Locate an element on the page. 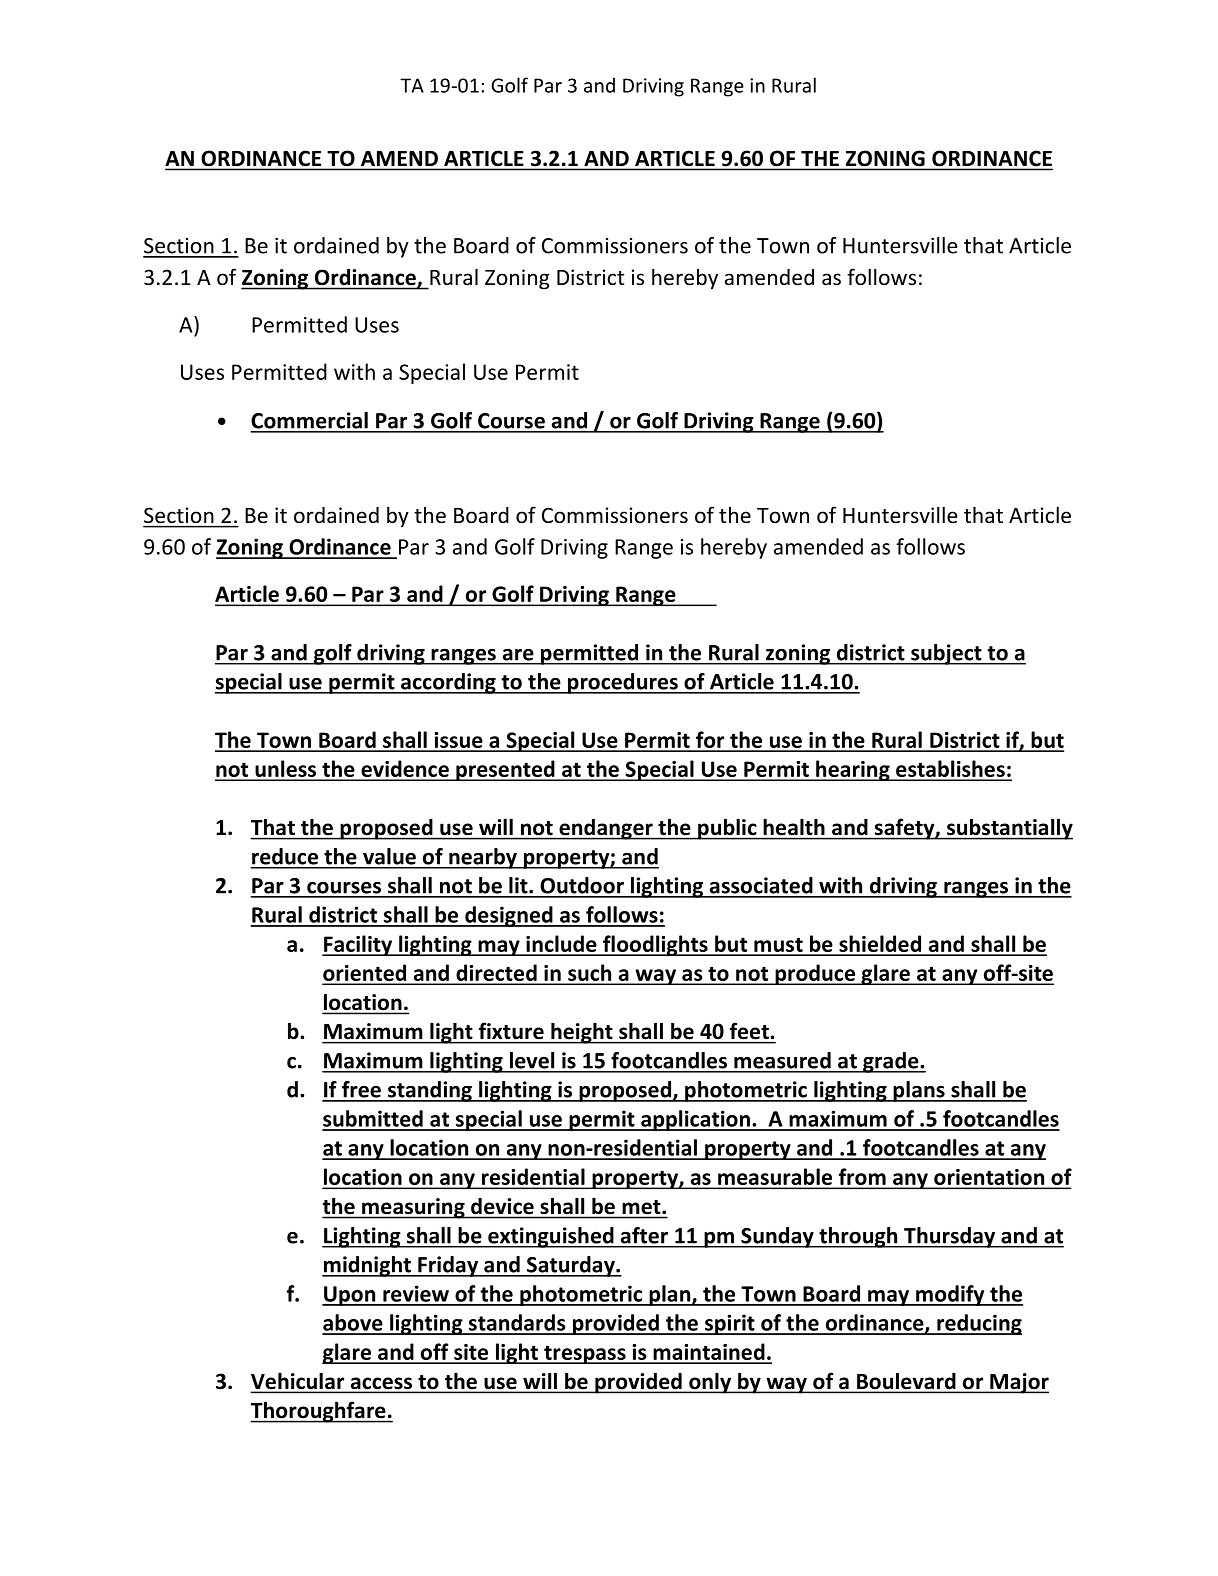  grade is located at coordinates (891, 1062).
